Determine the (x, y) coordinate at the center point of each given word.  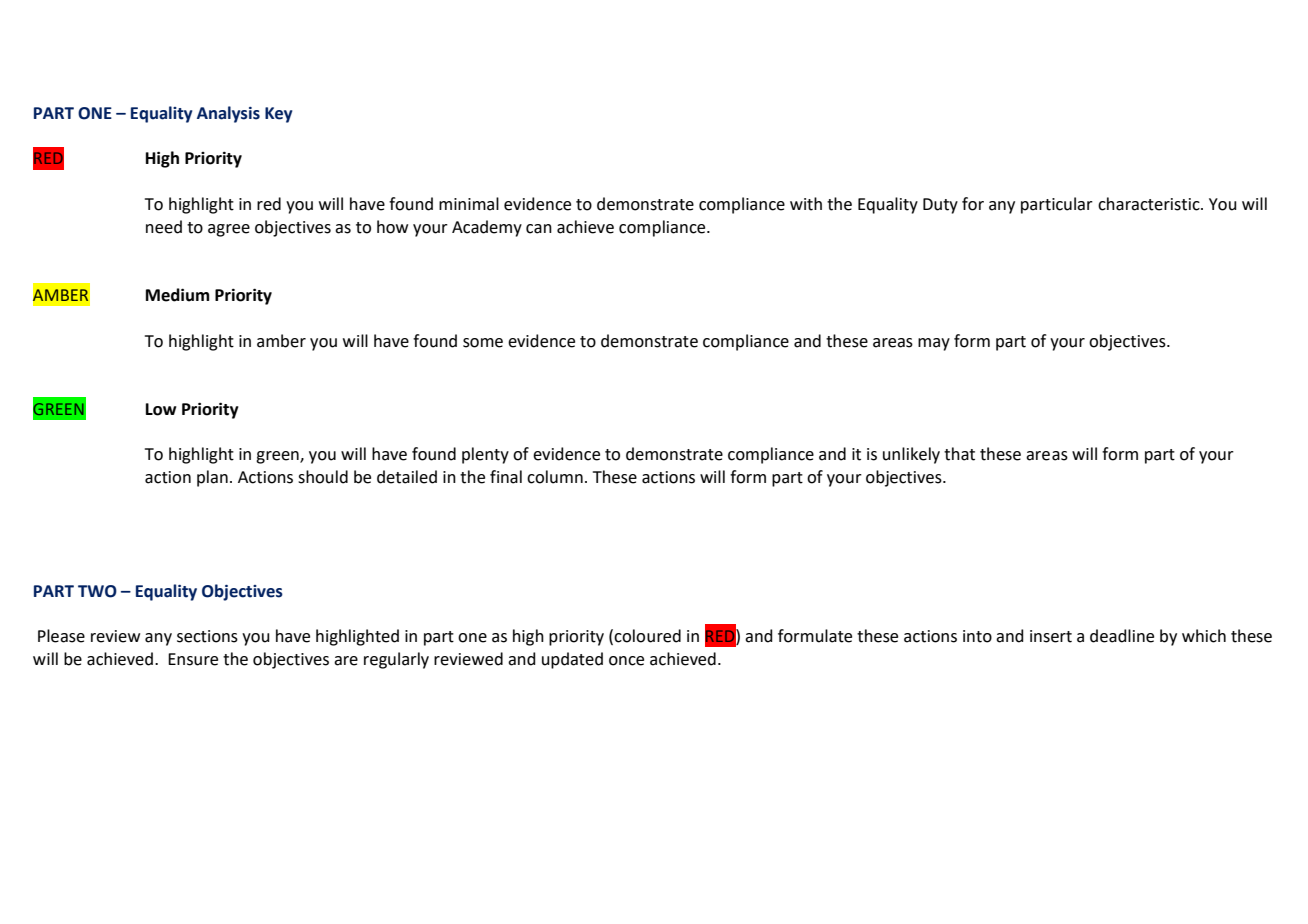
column (555, 477)
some (483, 343)
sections (207, 636)
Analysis (228, 114)
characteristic (1150, 204)
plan (212, 478)
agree (229, 230)
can (539, 229)
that (959, 454)
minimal (469, 204)
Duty (940, 206)
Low (161, 409)
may (934, 344)
